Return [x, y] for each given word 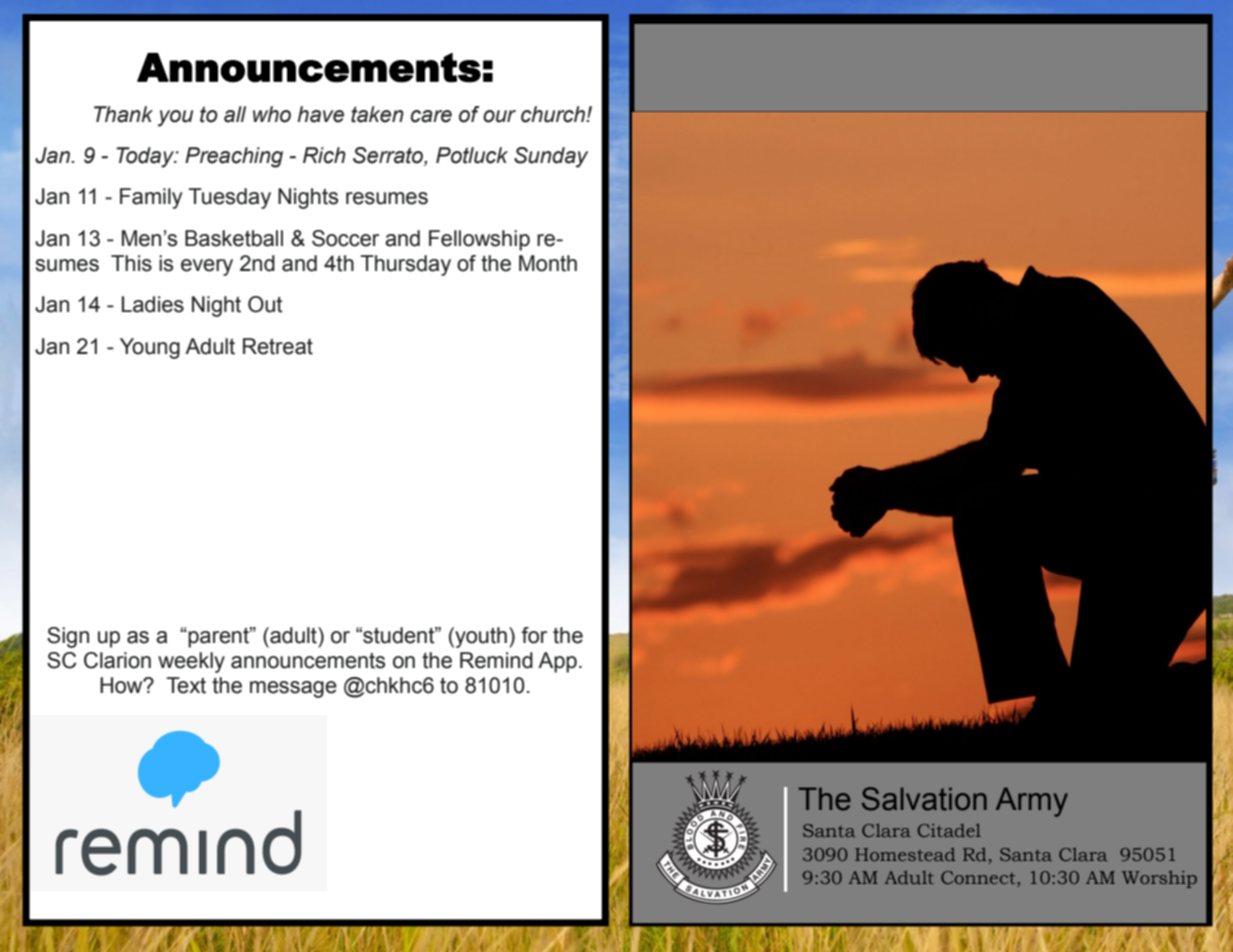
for [534, 635]
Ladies [153, 304]
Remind [496, 660]
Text [186, 685]
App [557, 662]
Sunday [551, 157]
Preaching [234, 157]
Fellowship [479, 240]
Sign [68, 637]
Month [548, 263]
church [554, 114]
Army [1032, 802]
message [293, 689]
